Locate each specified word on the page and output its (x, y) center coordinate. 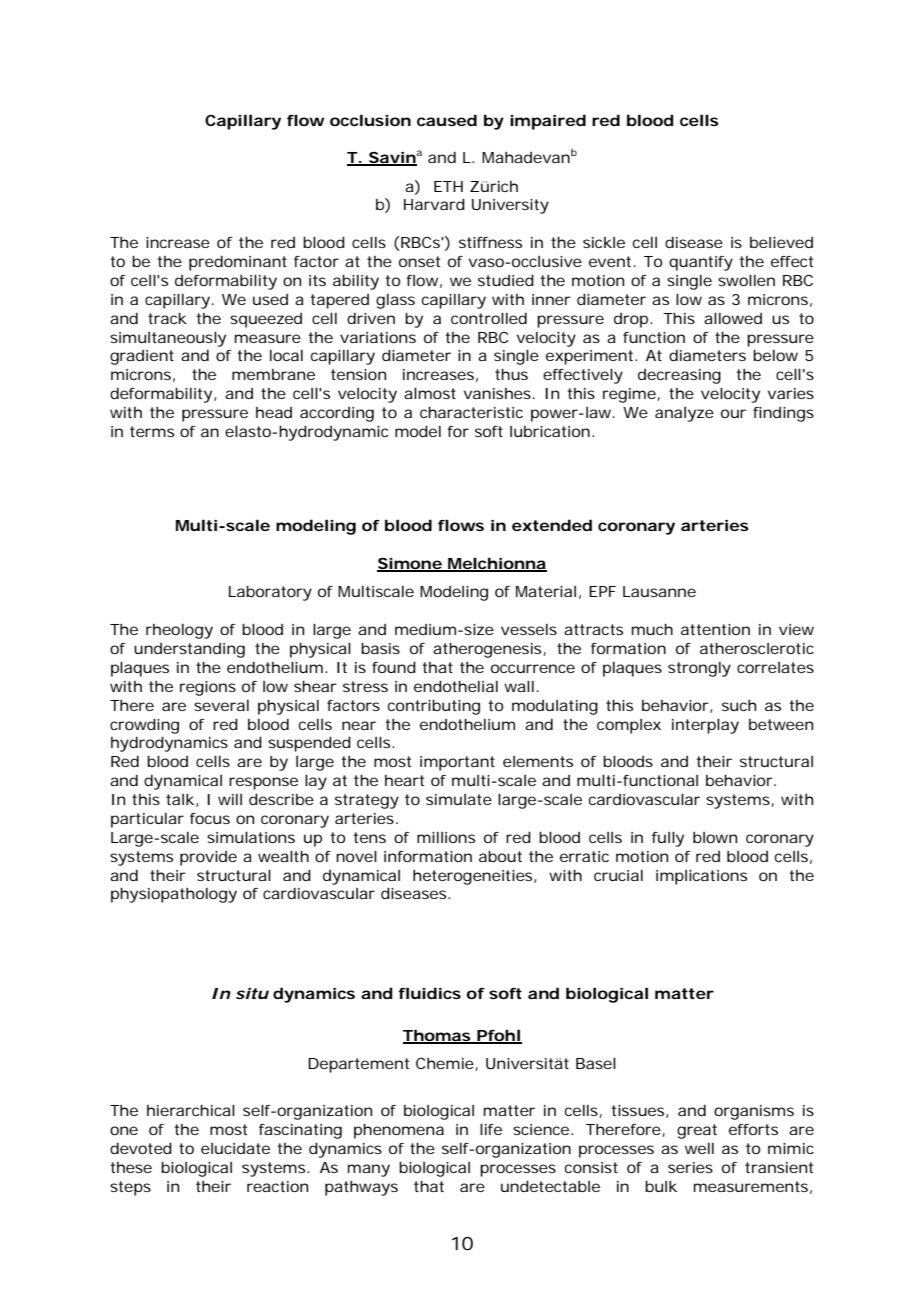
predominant (238, 263)
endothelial (456, 686)
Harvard (434, 204)
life (491, 1129)
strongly (699, 669)
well (699, 1148)
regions (208, 688)
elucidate (235, 1148)
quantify (701, 263)
